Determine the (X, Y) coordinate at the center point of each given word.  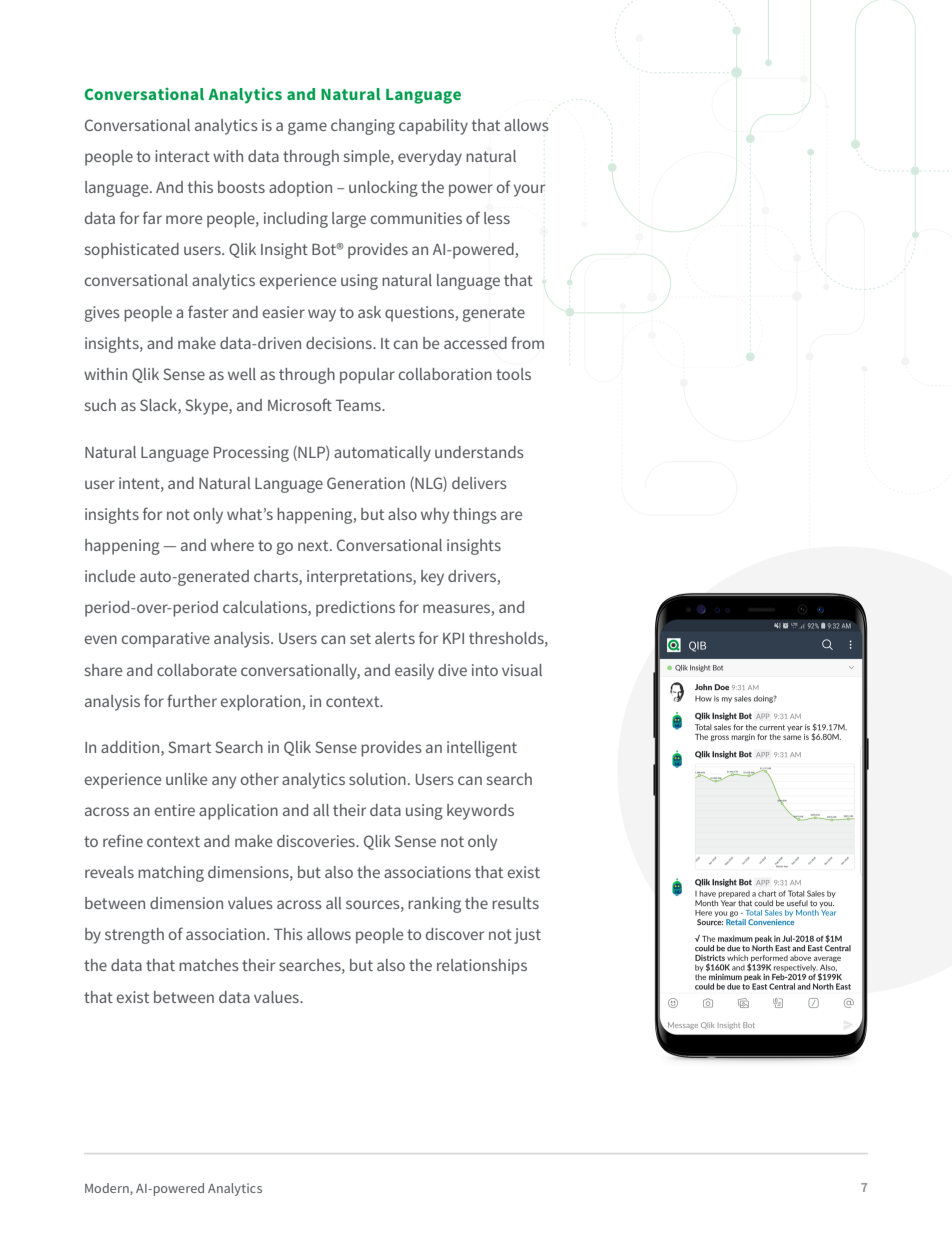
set (360, 638)
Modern (108, 1189)
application (238, 812)
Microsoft (300, 404)
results (515, 903)
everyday (430, 158)
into (485, 670)
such (100, 405)
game (307, 128)
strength (134, 936)
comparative (166, 640)
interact (182, 156)
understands (479, 452)
